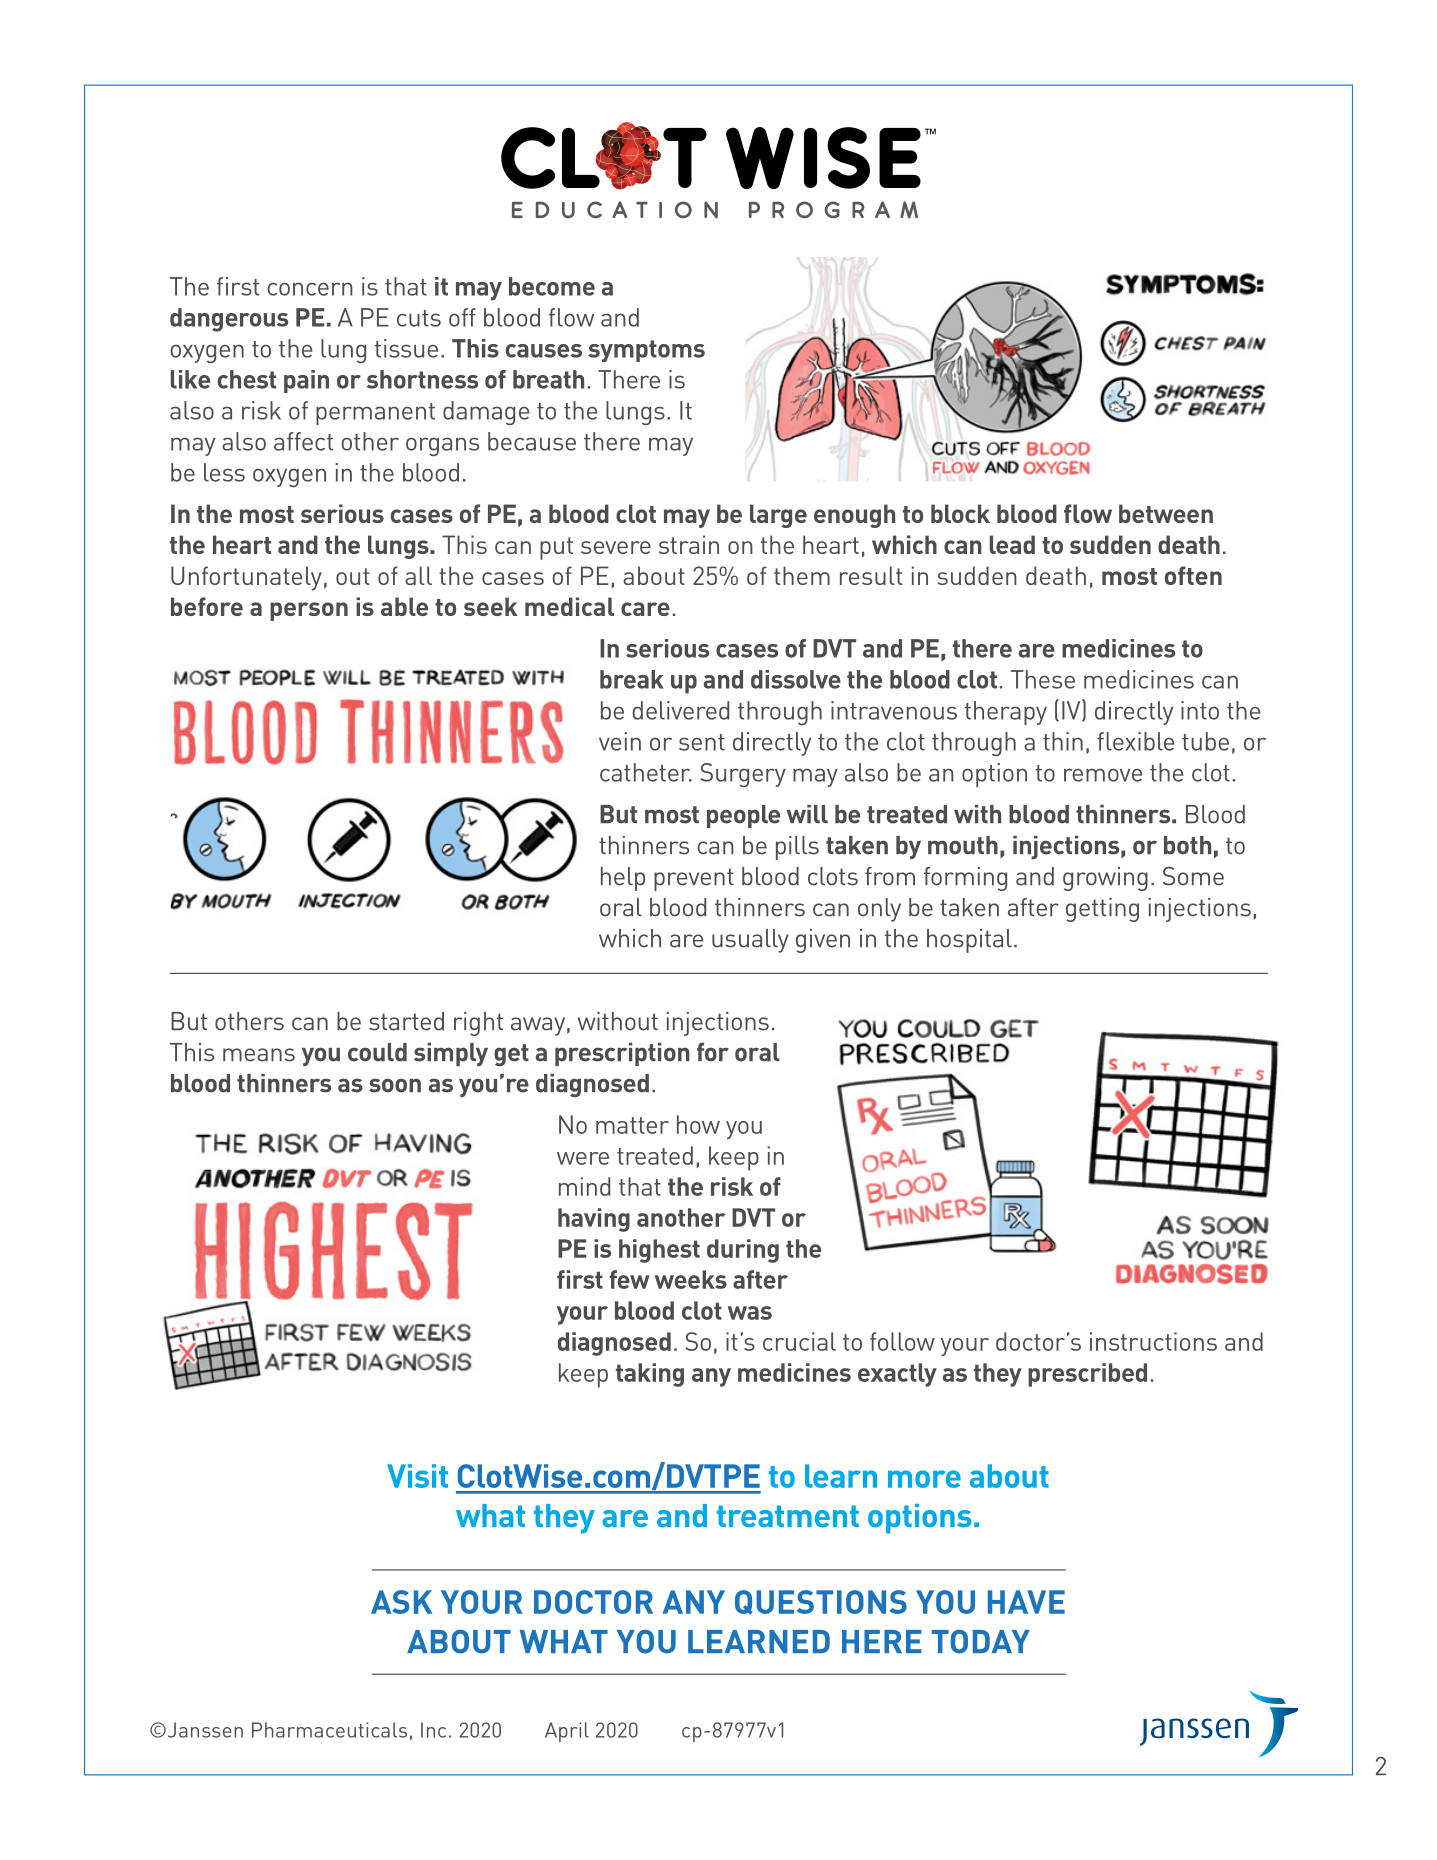  Describe the element at coordinates (1087, 1375) in the page. I see `prescribed` at that location.
